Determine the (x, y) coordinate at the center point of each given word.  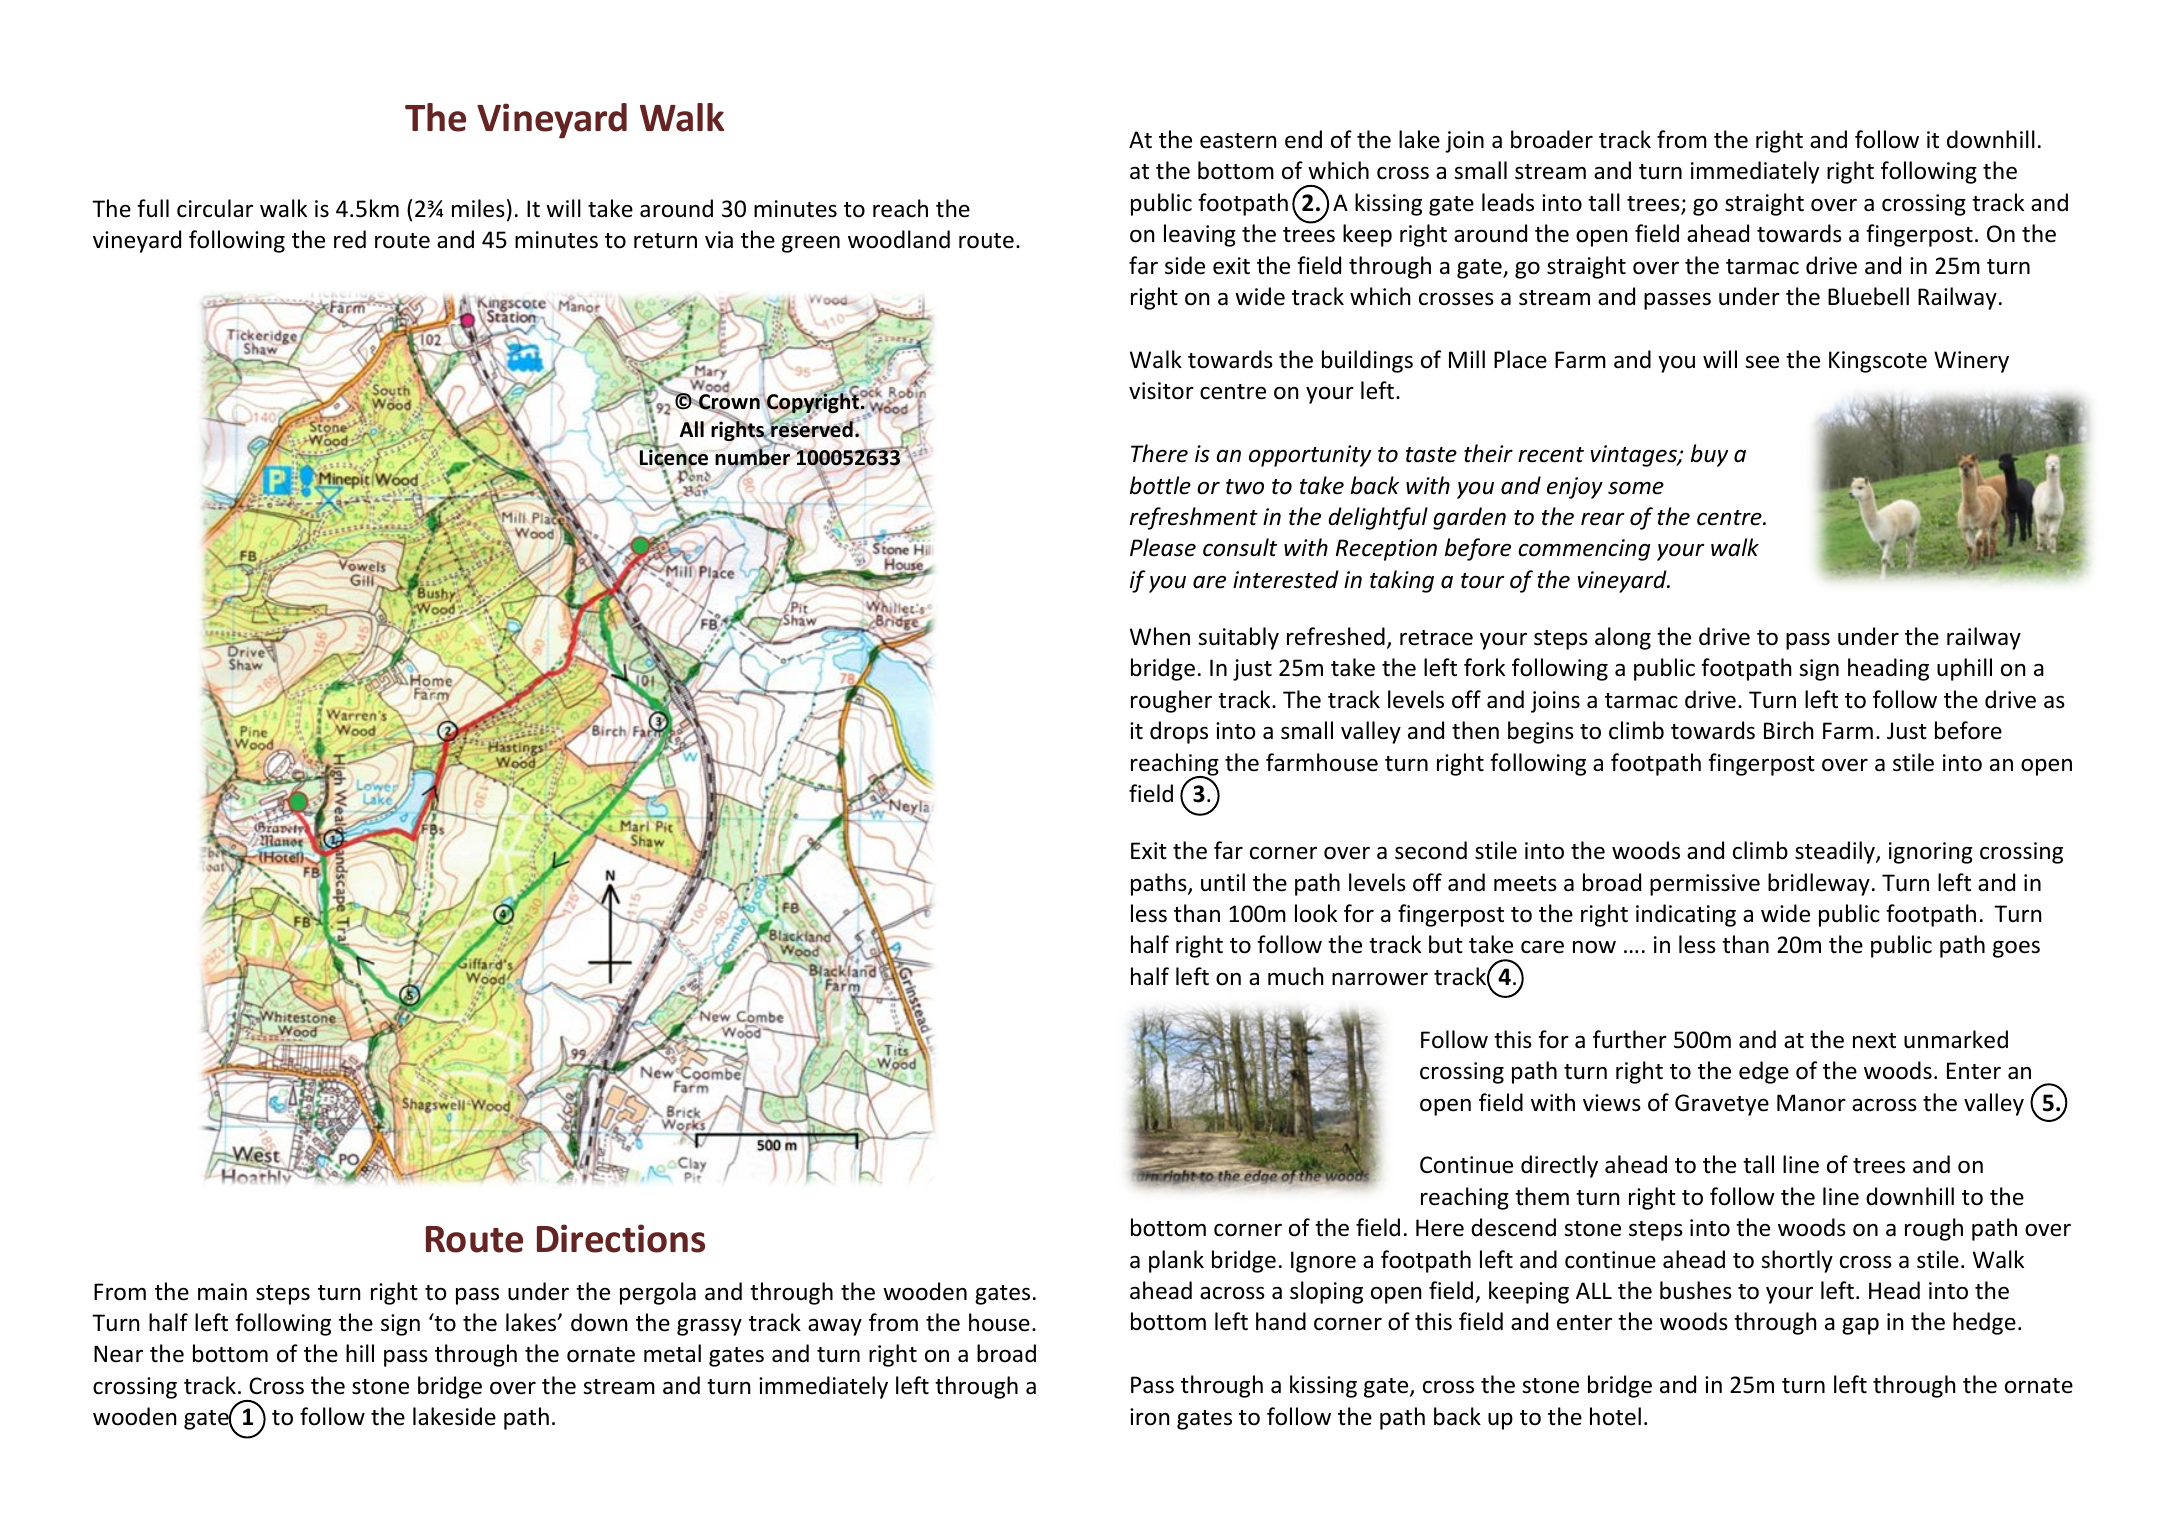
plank (1176, 1261)
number (754, 457)
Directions (621, 1238)
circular (215, 208)
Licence (674, 458)
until (1223, 882)
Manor (1811, 1103)
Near (118, 1354)
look (1316, 913)
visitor (1161, 391)
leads (1508, 202)
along (1623, 638)
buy (1709, 455)
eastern (1238, 141)
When (1160, 636)
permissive (1705, 885)
